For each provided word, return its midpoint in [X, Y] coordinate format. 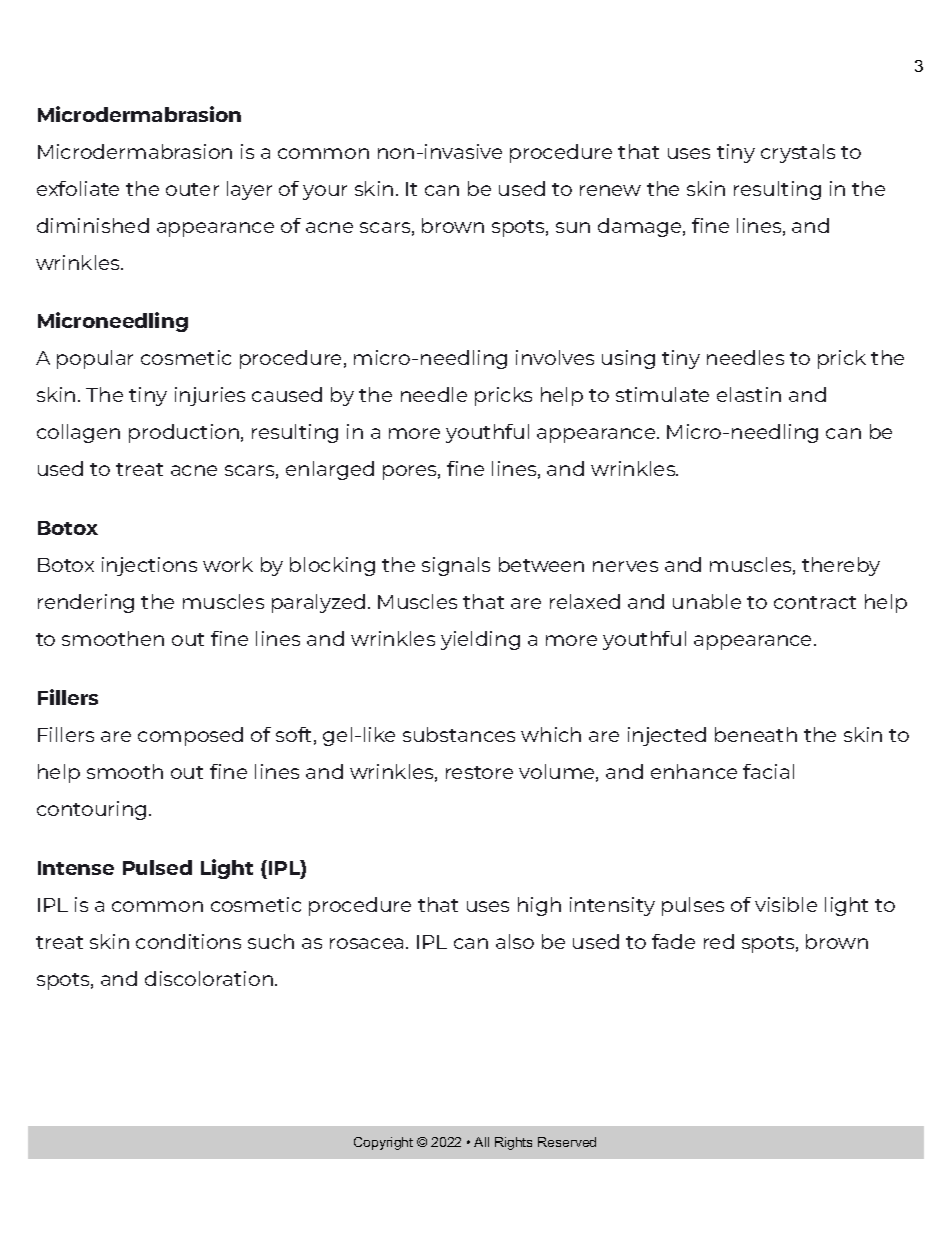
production [184, 433]
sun [573, 227]
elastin [749, 394]
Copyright [383, 1143]
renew [610, 190]
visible [786, 904]
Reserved [567, 1142]
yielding [480, 640]
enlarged [330, 470]
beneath [756, 734]
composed [190, 736]
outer [192, 189]
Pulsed [157, 867]
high [539, 906]
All [481, 1142]
